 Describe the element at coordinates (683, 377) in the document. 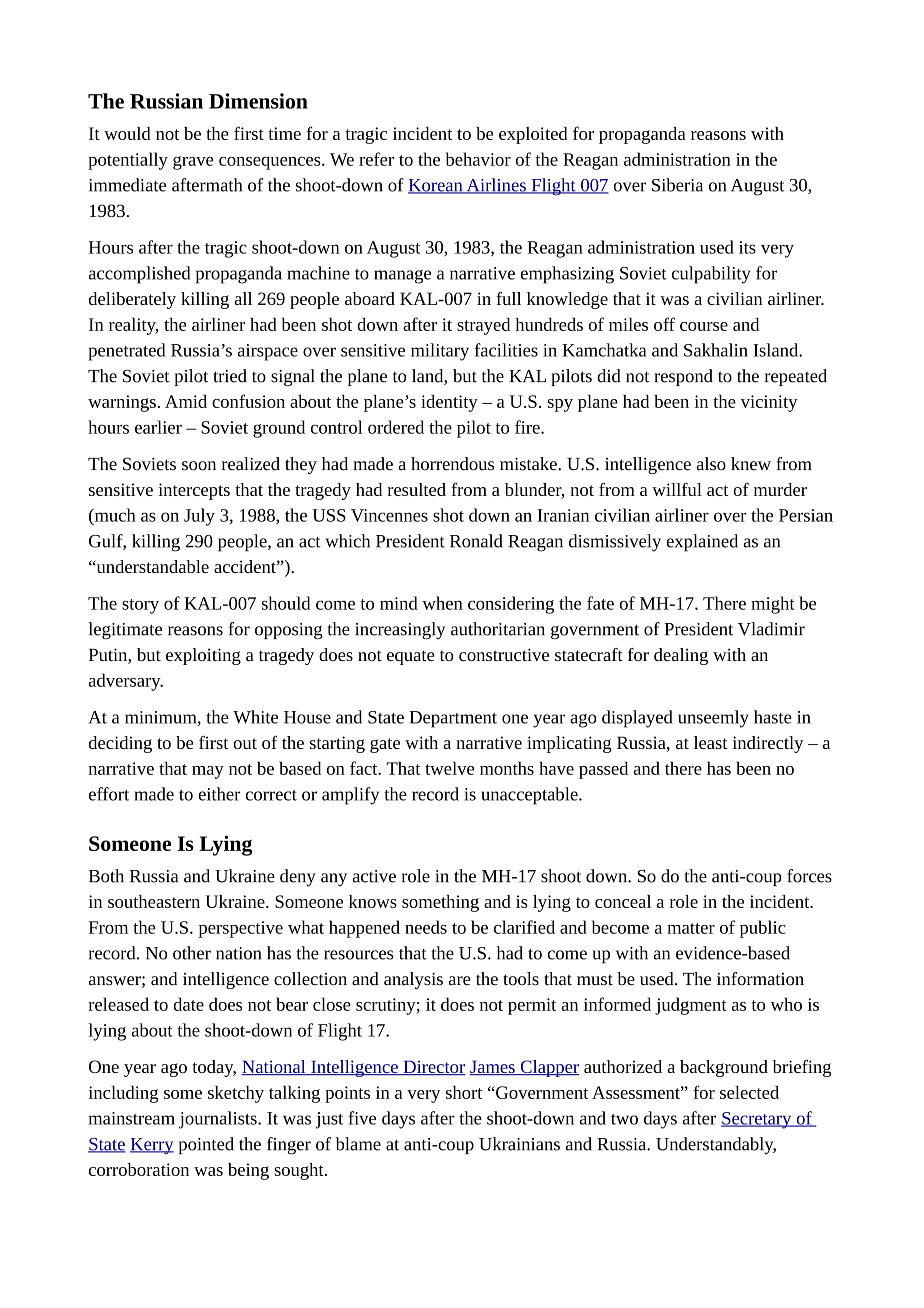

I see `respond` at that location.
